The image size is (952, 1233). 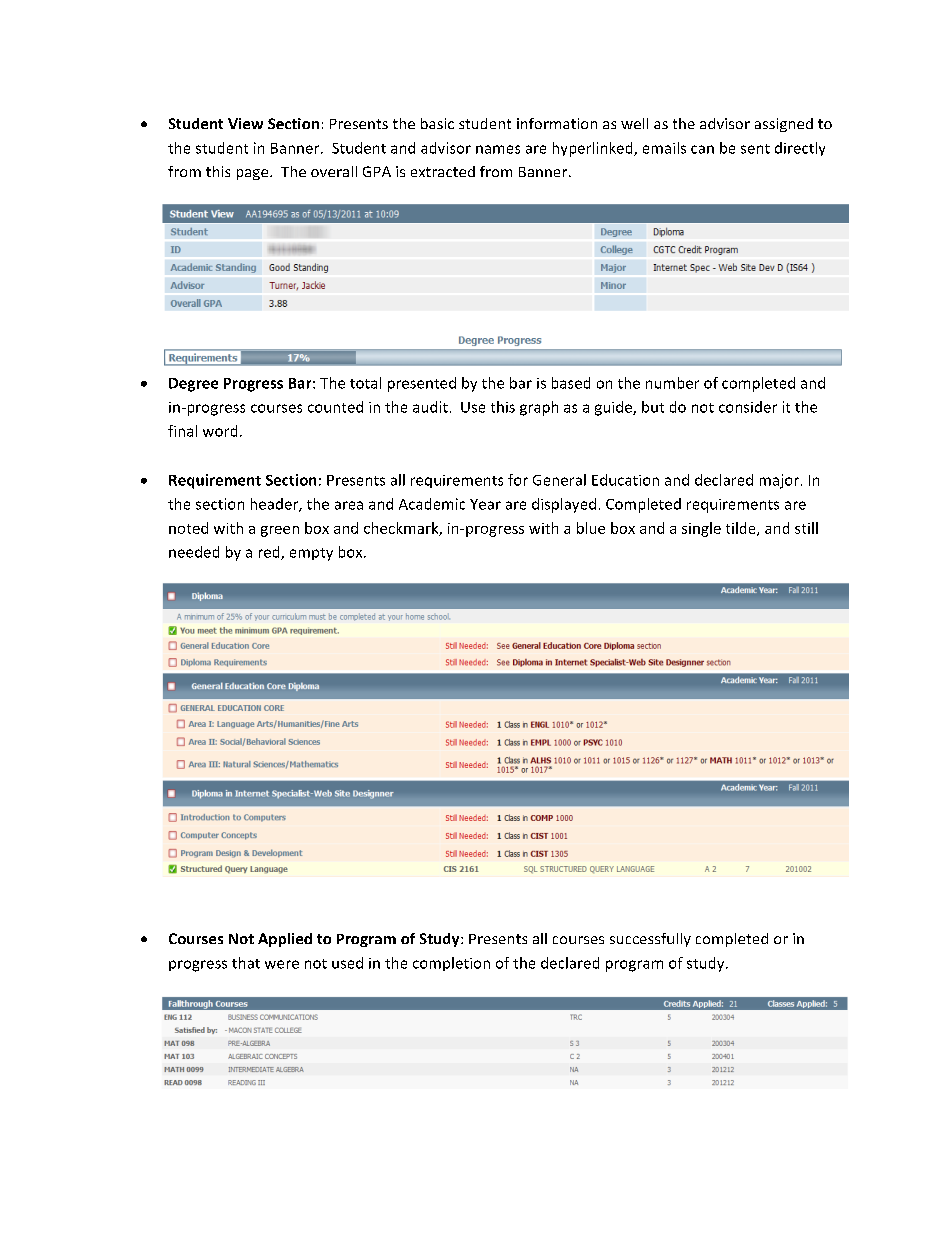 What do you see at coordinates (748, 407) in the screenshot?
I see `consider` at bounding box center [748, 407].
